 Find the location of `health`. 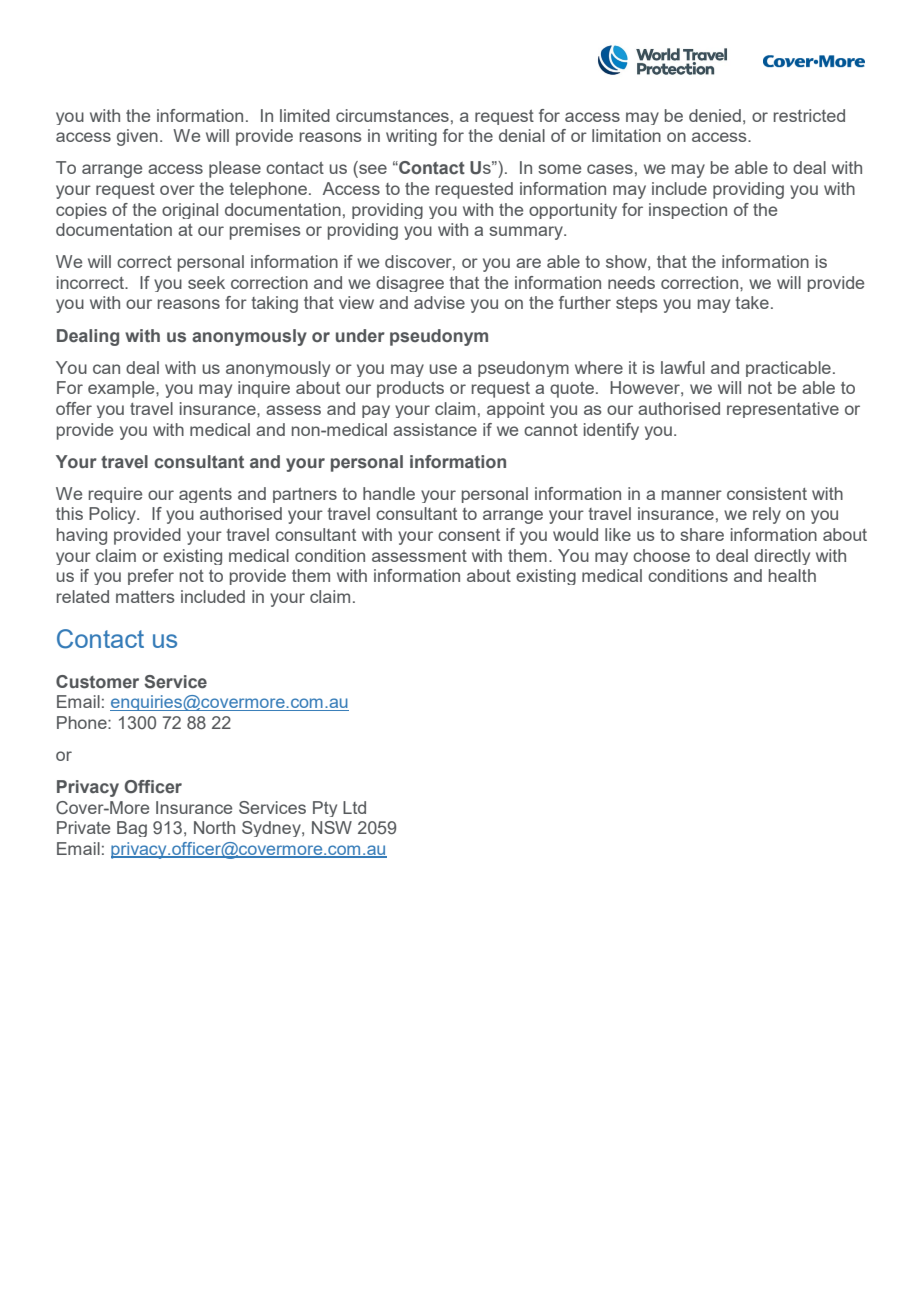

health is located at coordinates (792, 575).
